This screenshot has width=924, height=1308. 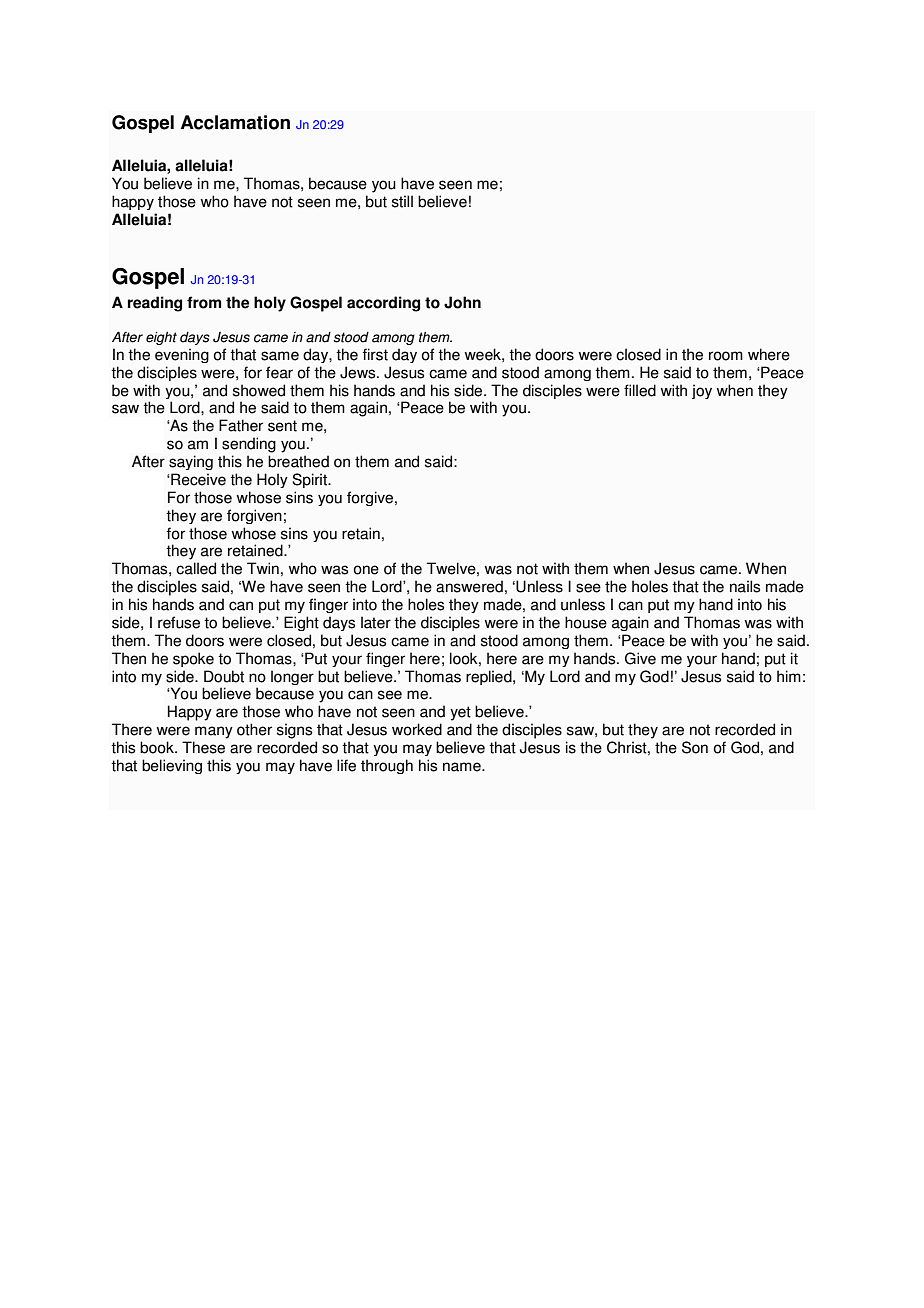 What do you see at coordinates (695, 747) in the screenshot?
I see `Son` at bounding box center [695, 747].
